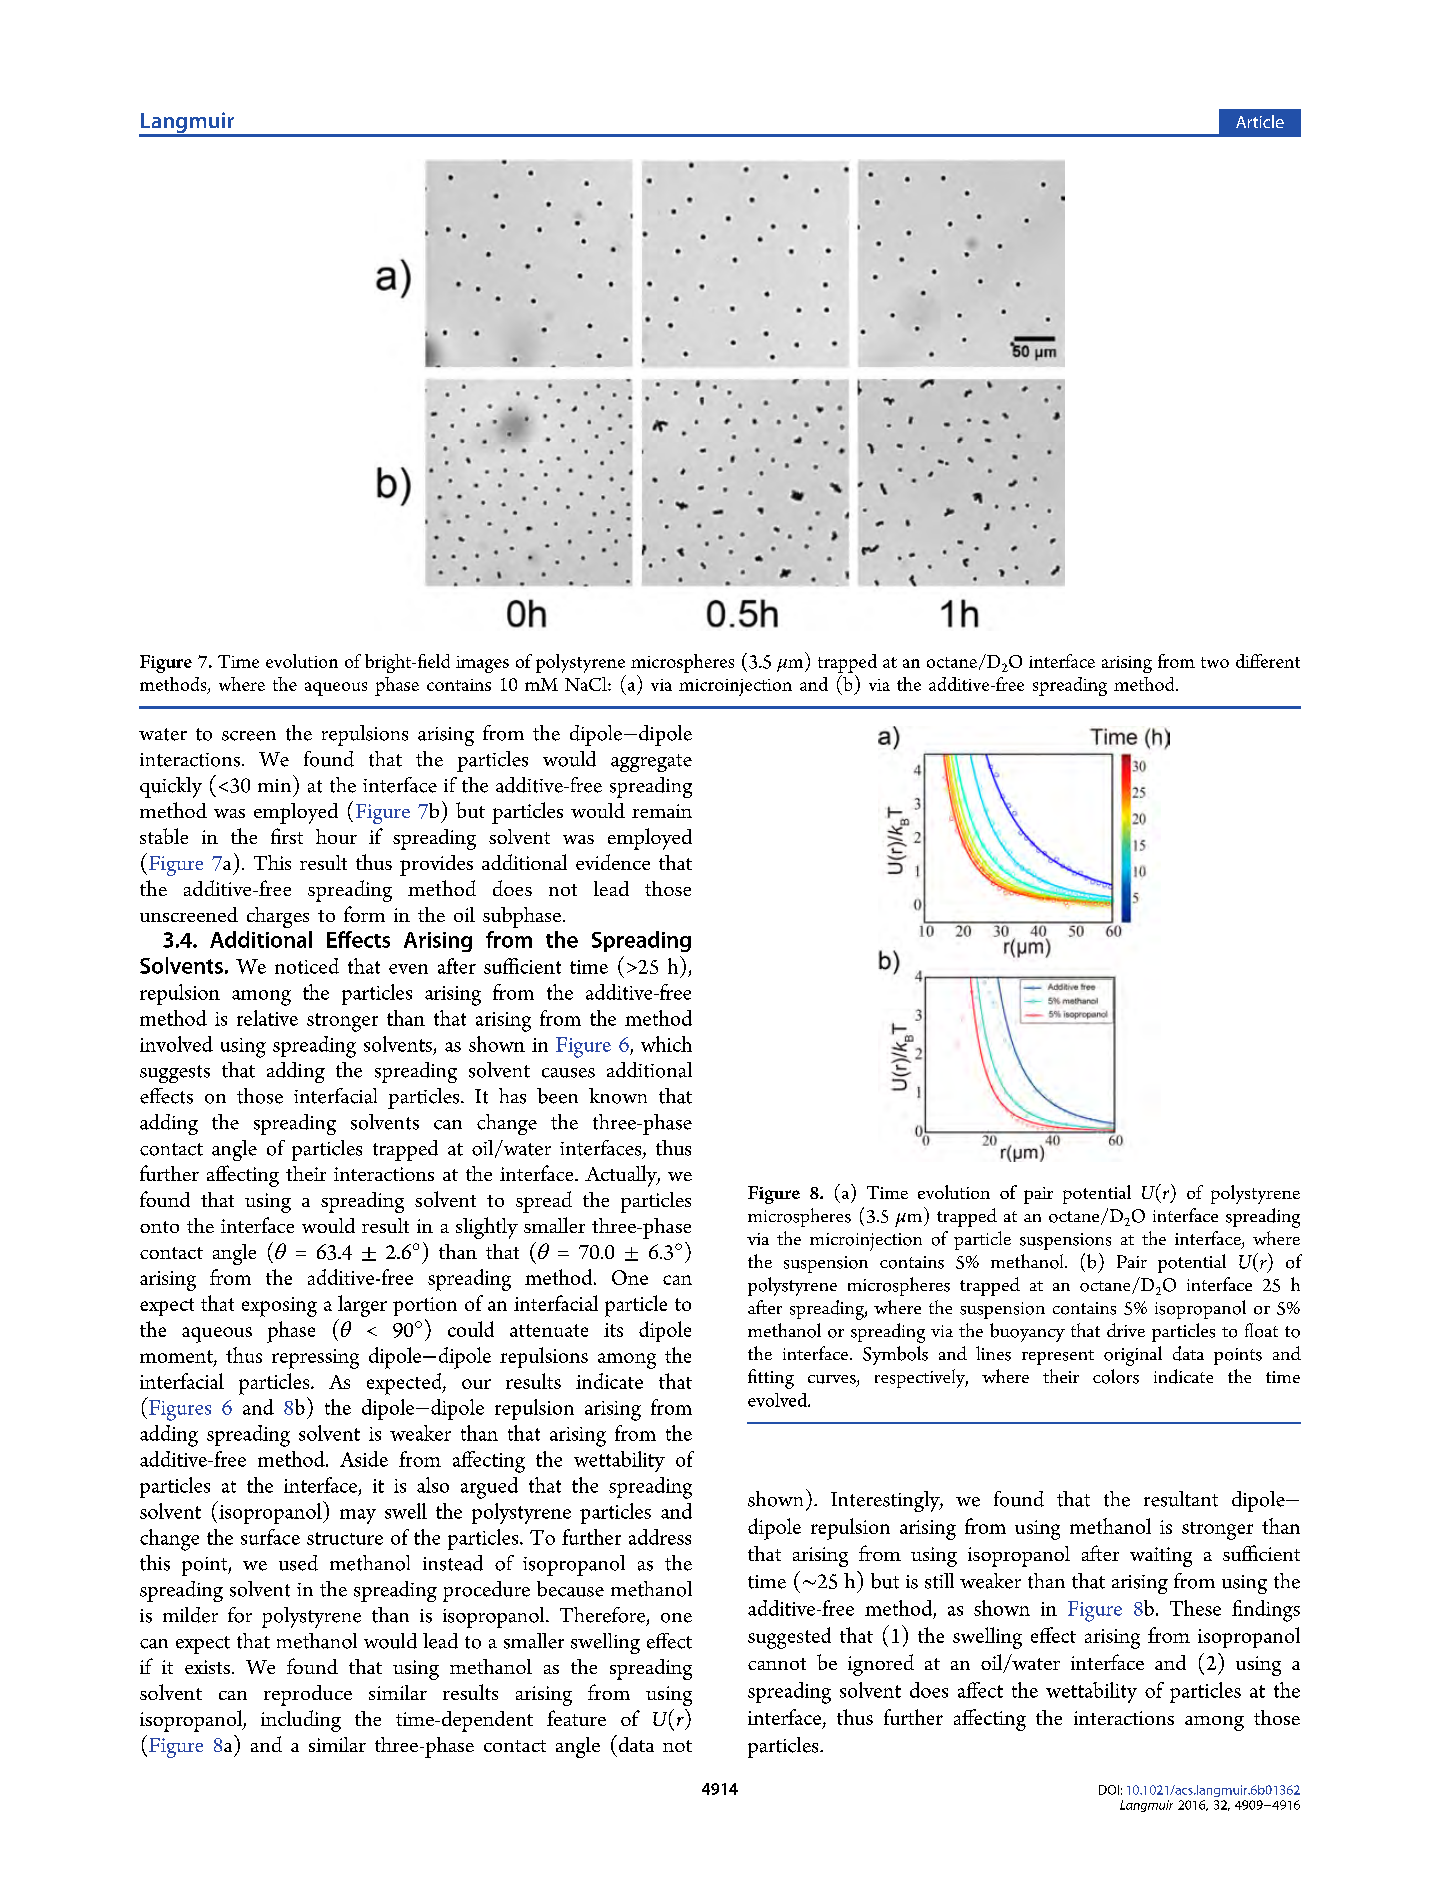  I want to click on slightly, so click(487, 1228).
